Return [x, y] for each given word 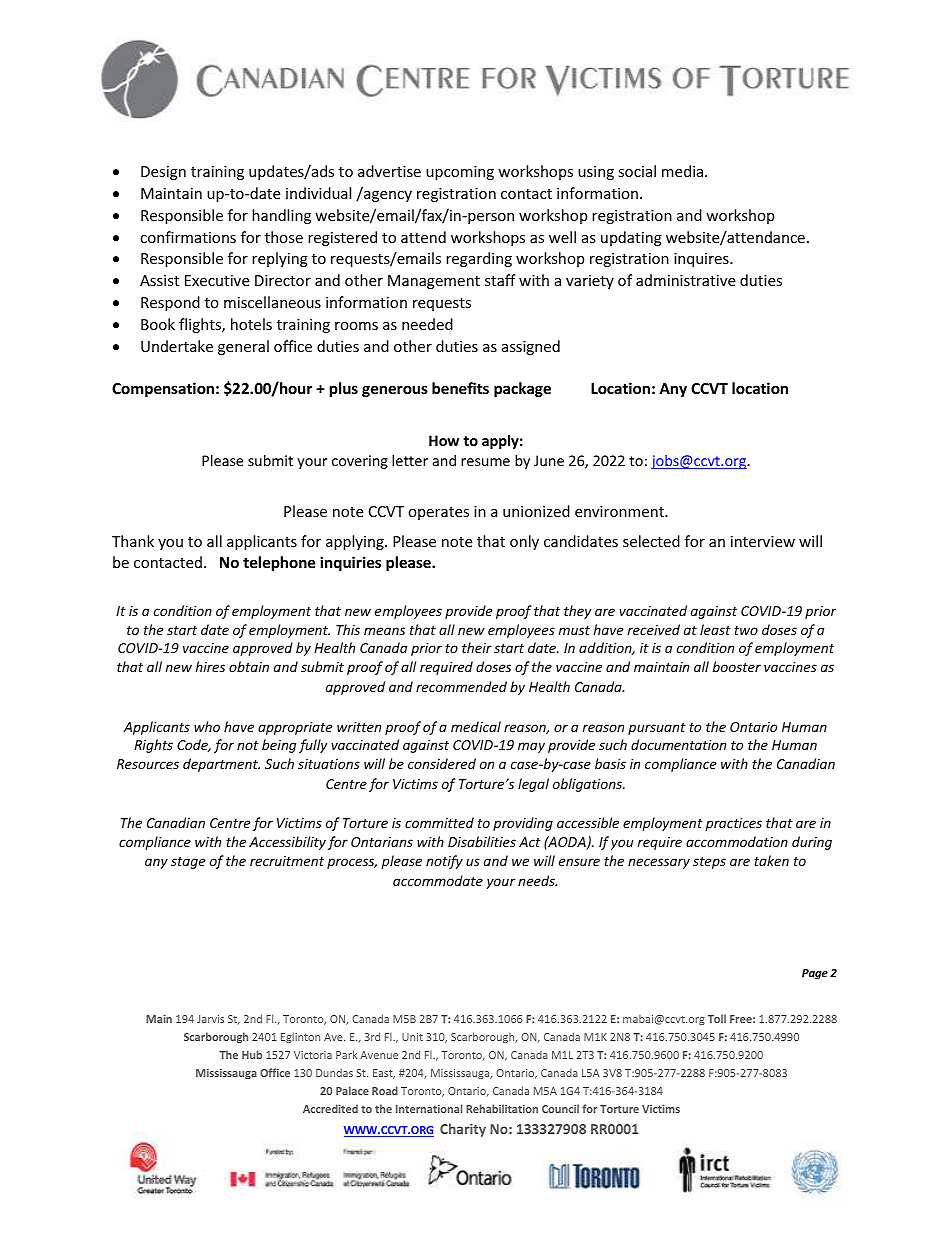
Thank [133, 541]
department [221, 765]
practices [734, 824]
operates [438, 513]
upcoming [460, 173]
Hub [252, 1054]
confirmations [188, 237]
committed [439, 822]
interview [763, 541]
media [682, 171]
